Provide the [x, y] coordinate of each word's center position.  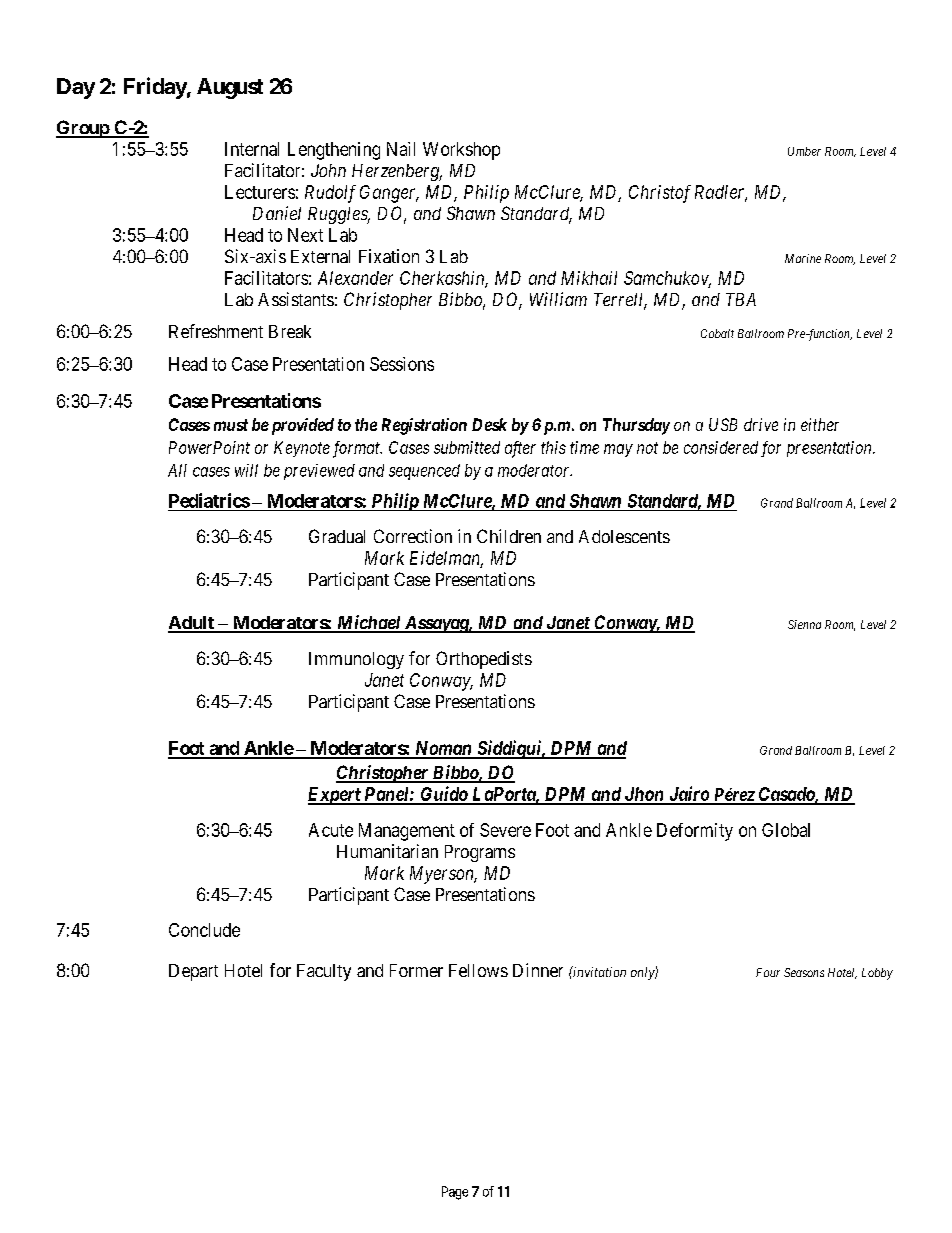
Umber [804, 151]
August [230, 88]
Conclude [204, 930]
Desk [489, 424]
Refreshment [216, 331]
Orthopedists [484, 660]
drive [761, 424]
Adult [192, 624]
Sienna [804, 624]
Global [786, 830]
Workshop [461, 151]
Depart [193, 972]
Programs [480, 853]
